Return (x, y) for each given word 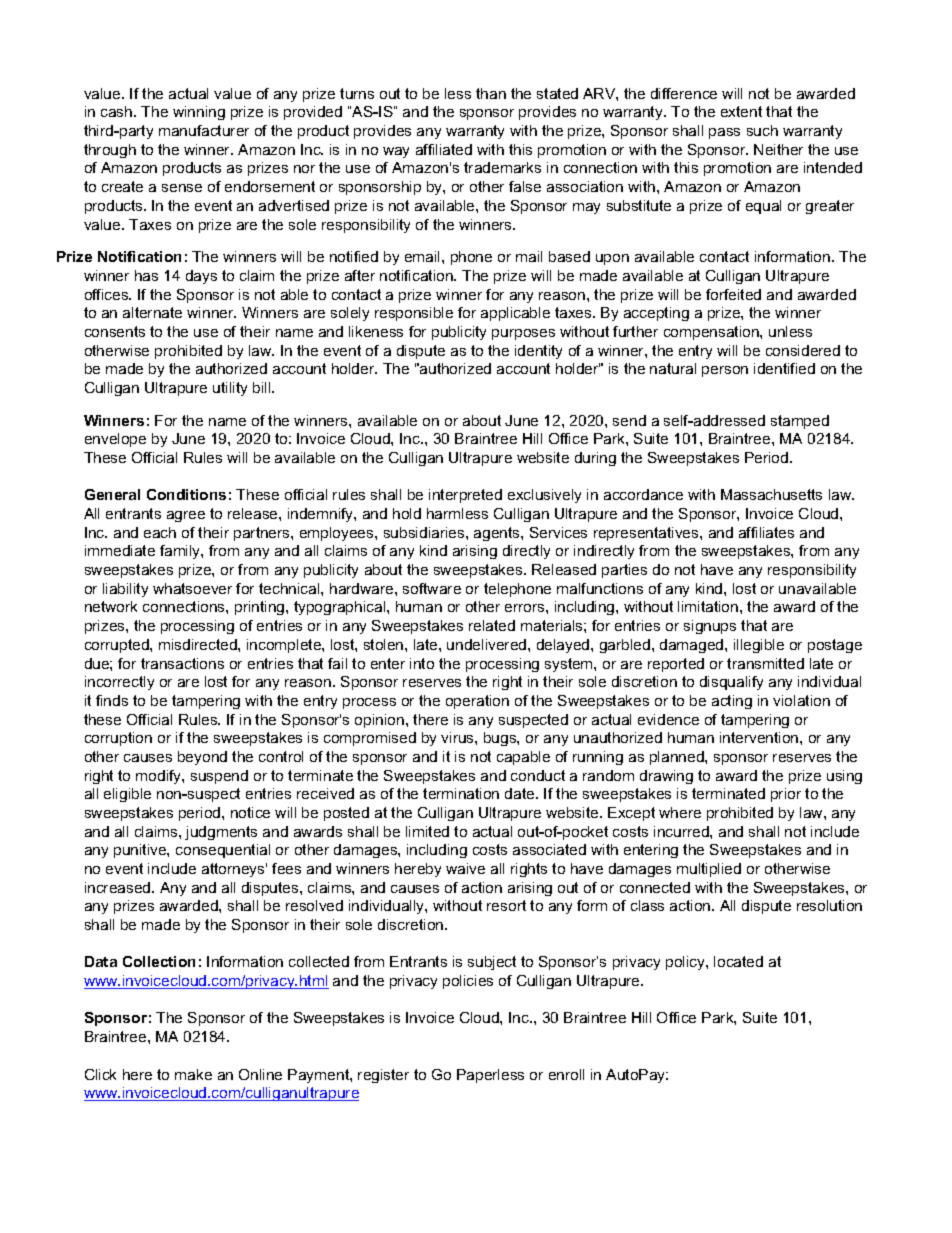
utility (230, 389)
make (193, 1074)
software (432, 588)
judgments (221, 833)
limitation (709, 606)
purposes (523, 334)
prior (786, 795)
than (491, 93)
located (738, 961)
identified (784, 368)
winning (199, 113)
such (762, 130)
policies (468, 982)
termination (461, 793)
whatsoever (192, 588)
